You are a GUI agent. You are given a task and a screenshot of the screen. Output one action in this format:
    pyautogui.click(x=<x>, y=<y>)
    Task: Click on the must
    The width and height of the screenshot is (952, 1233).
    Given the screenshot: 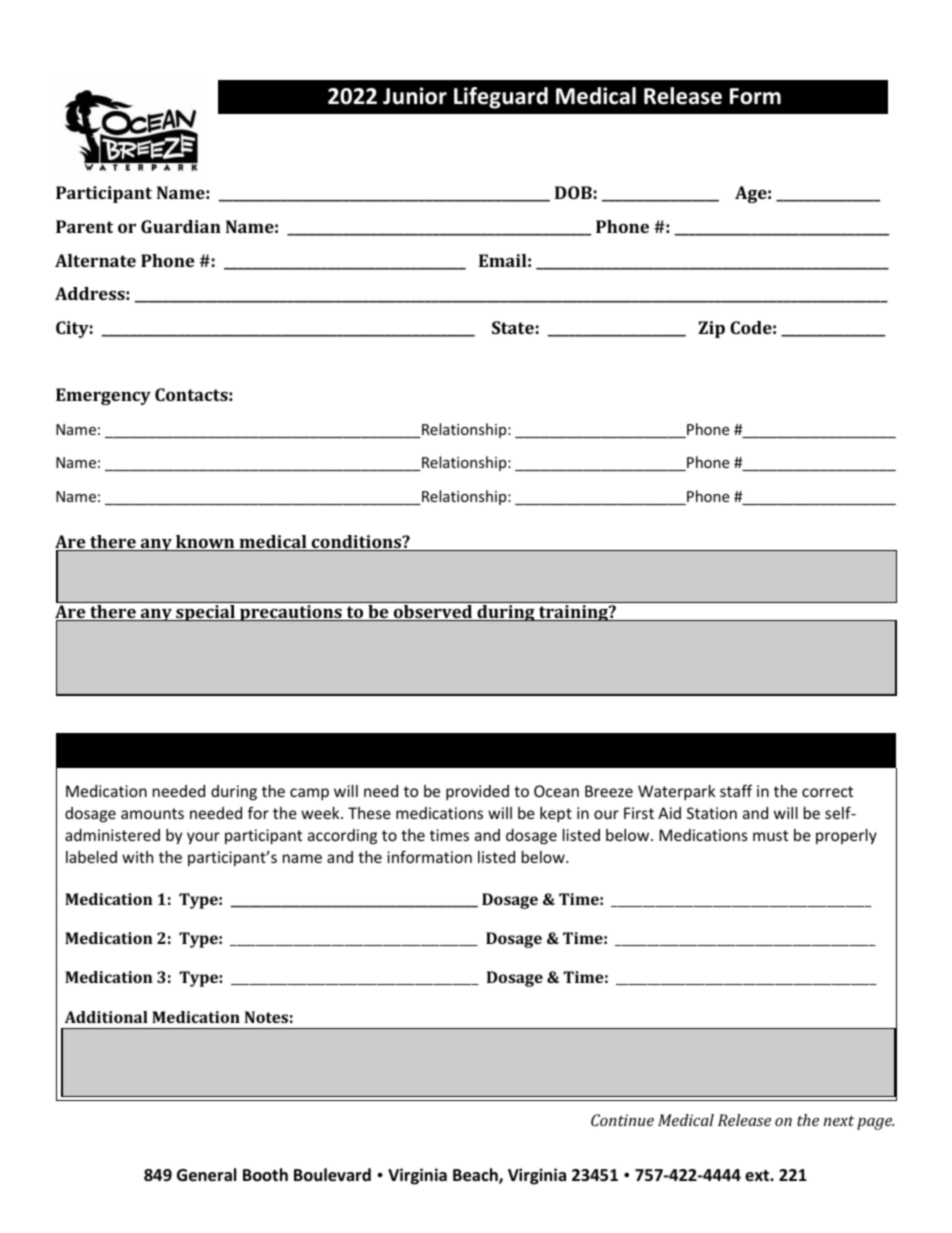 What is the action you would take?
    pyautogui.click(x=770, y=835)
